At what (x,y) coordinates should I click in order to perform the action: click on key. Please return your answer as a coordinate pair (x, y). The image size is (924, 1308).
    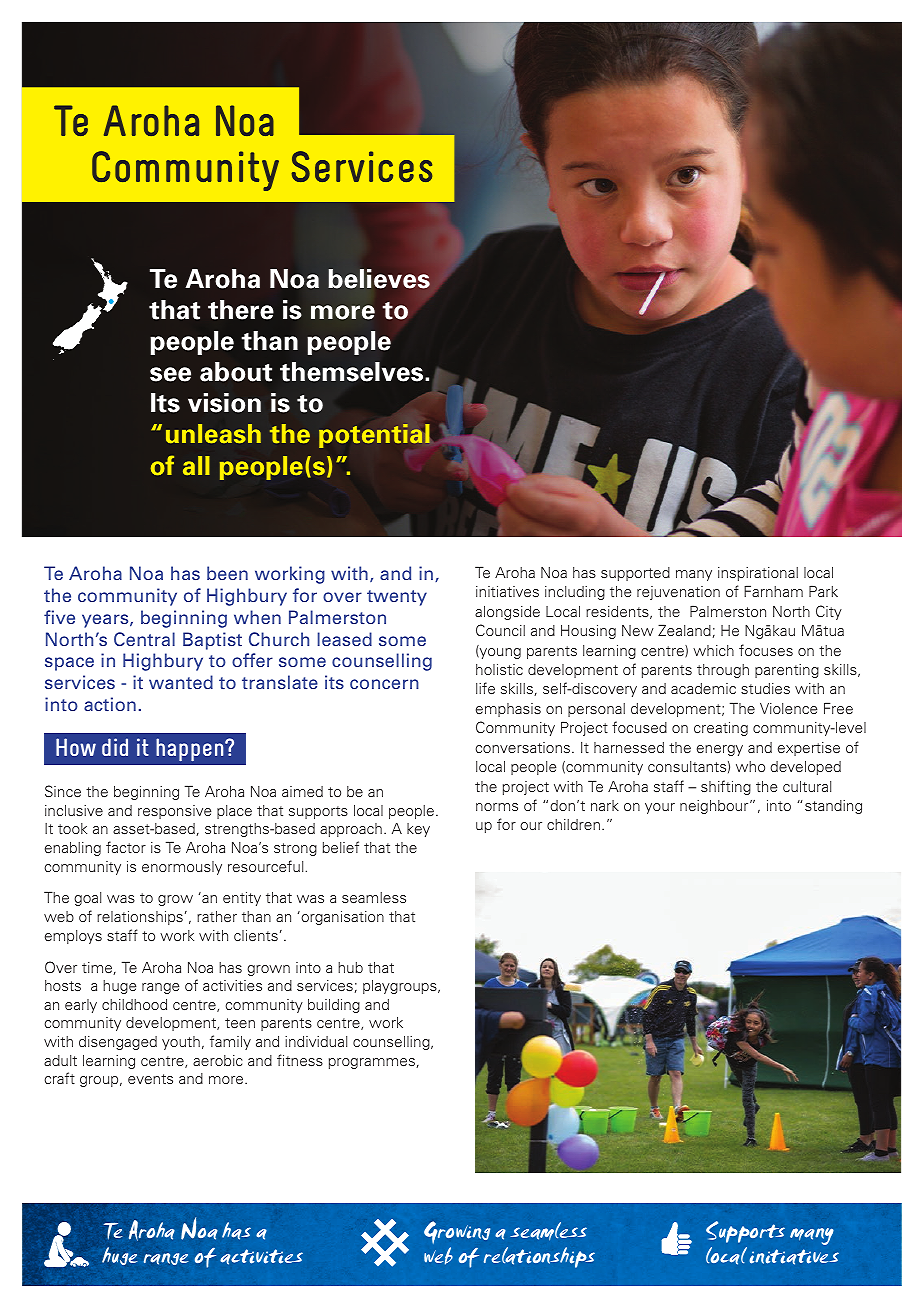
    Looking at the image, I should click on (418, 830).
